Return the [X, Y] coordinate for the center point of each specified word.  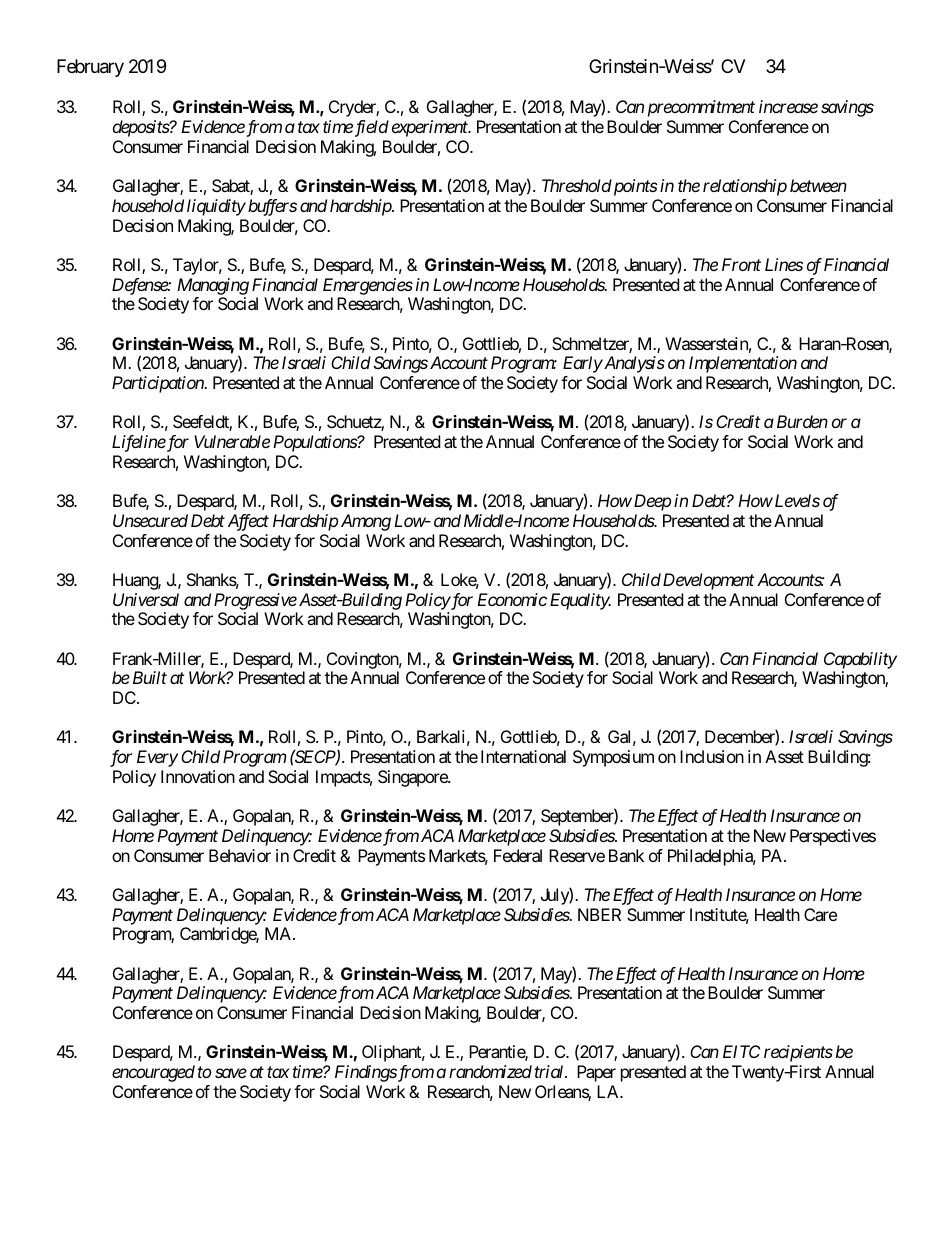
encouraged [153, 1073]
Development [708, 581]
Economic [512, 599]
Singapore [413, 778]
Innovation [198, 776]
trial [550, 1071]
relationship [745, 187]
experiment [431, 128]
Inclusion [712, 756]
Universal [146, 599]
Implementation [743, 364]
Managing [213, 286]
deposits [141, 128]
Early [583, 364]
